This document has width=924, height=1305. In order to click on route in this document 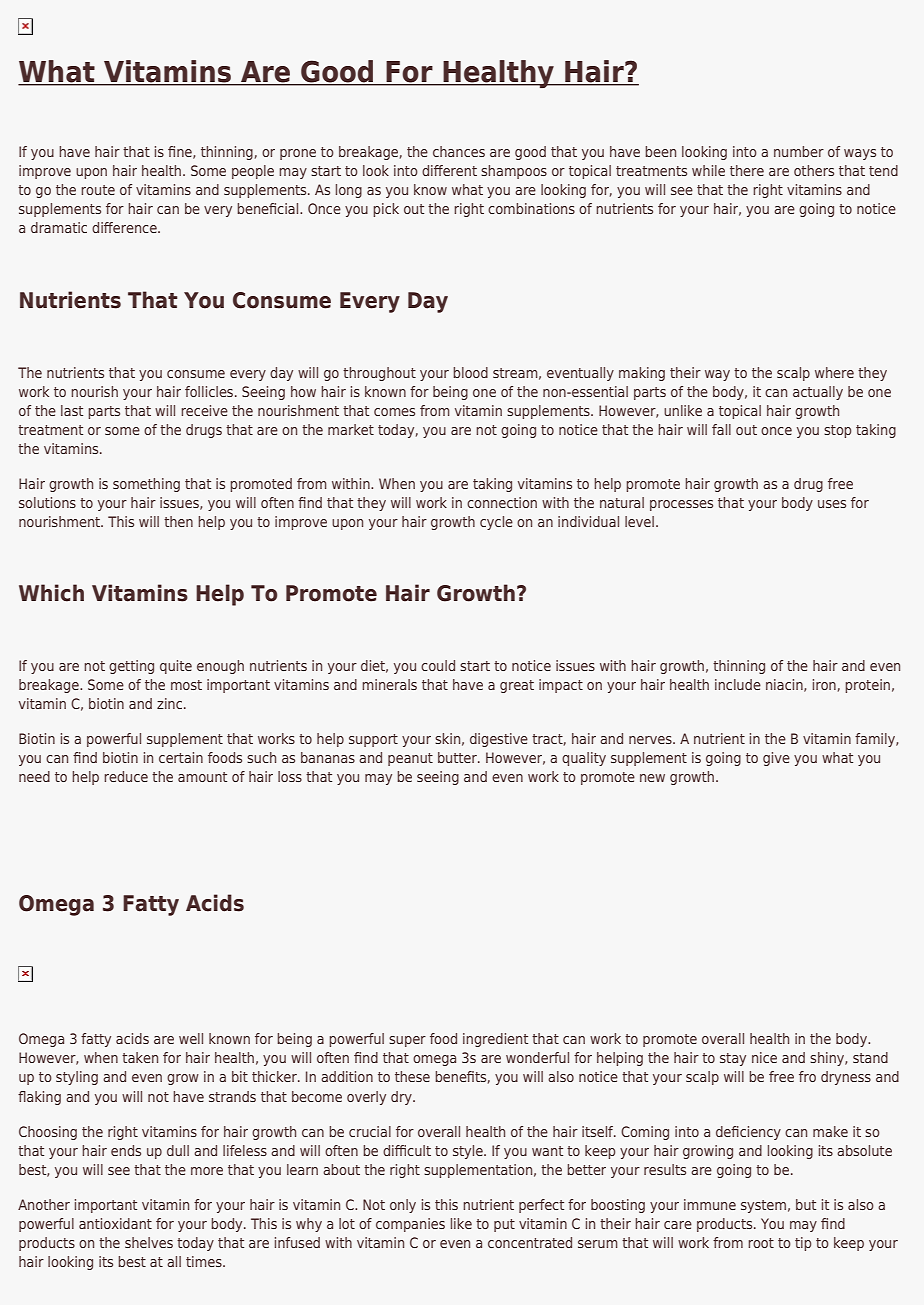, I will do `click(98, 190)`.
